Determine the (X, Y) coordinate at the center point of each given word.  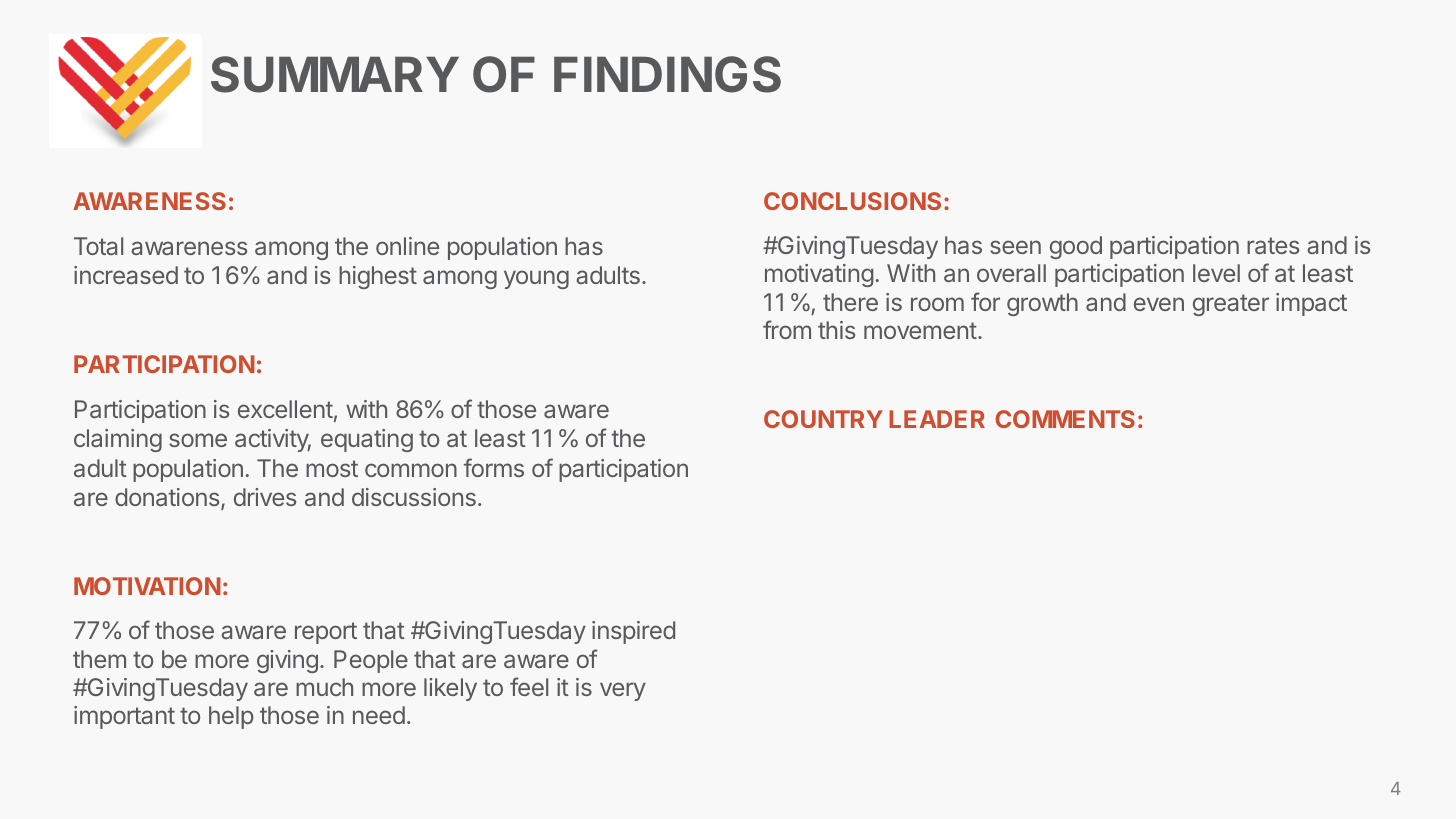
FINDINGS (667, 74)
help (231, 717)
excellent (285, 409)
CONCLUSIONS (852, 201)
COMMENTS (1065, 419)
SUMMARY (335, 74)
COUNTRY (823, 419)
